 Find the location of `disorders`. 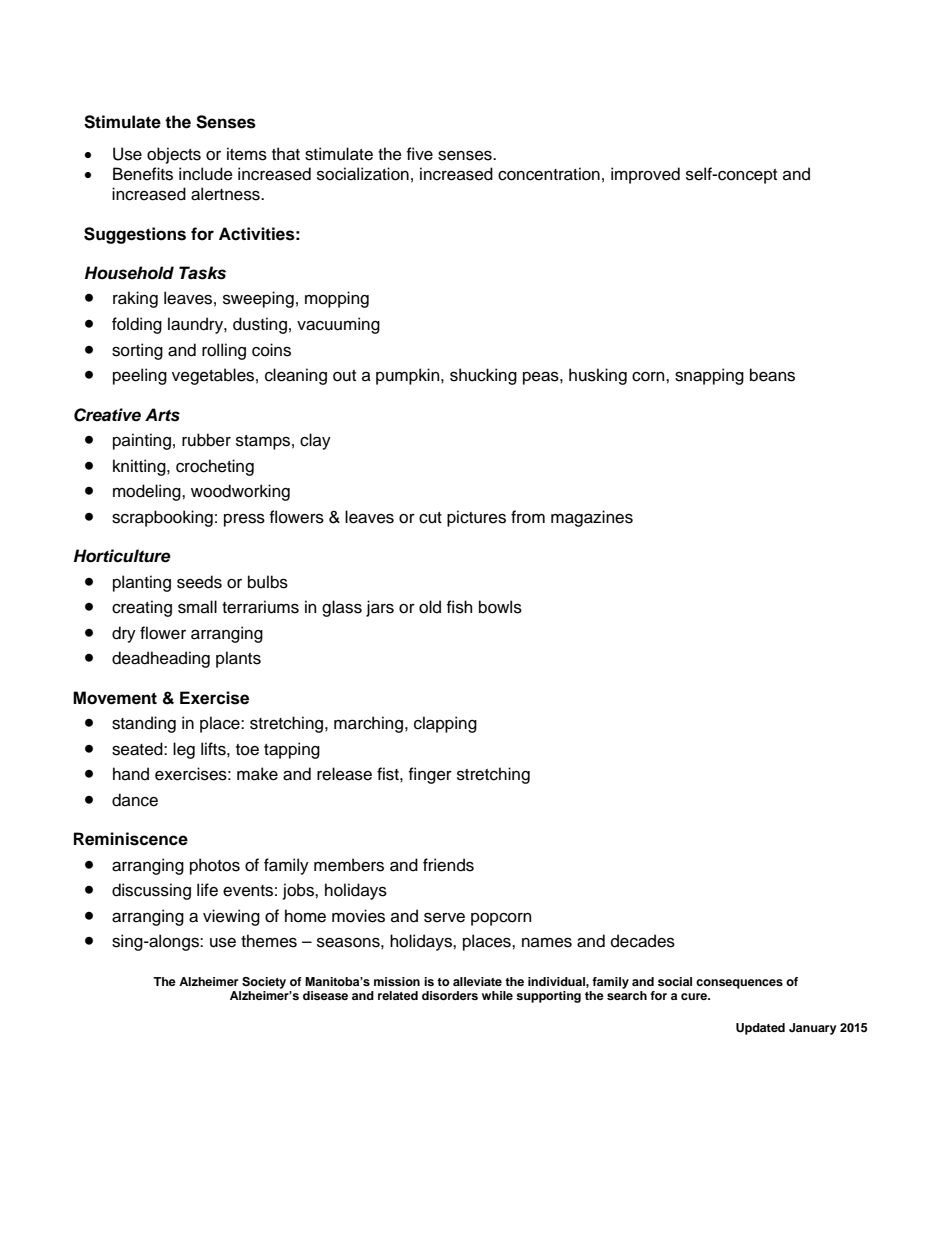

disorders is located at coordinates (450, 995).
